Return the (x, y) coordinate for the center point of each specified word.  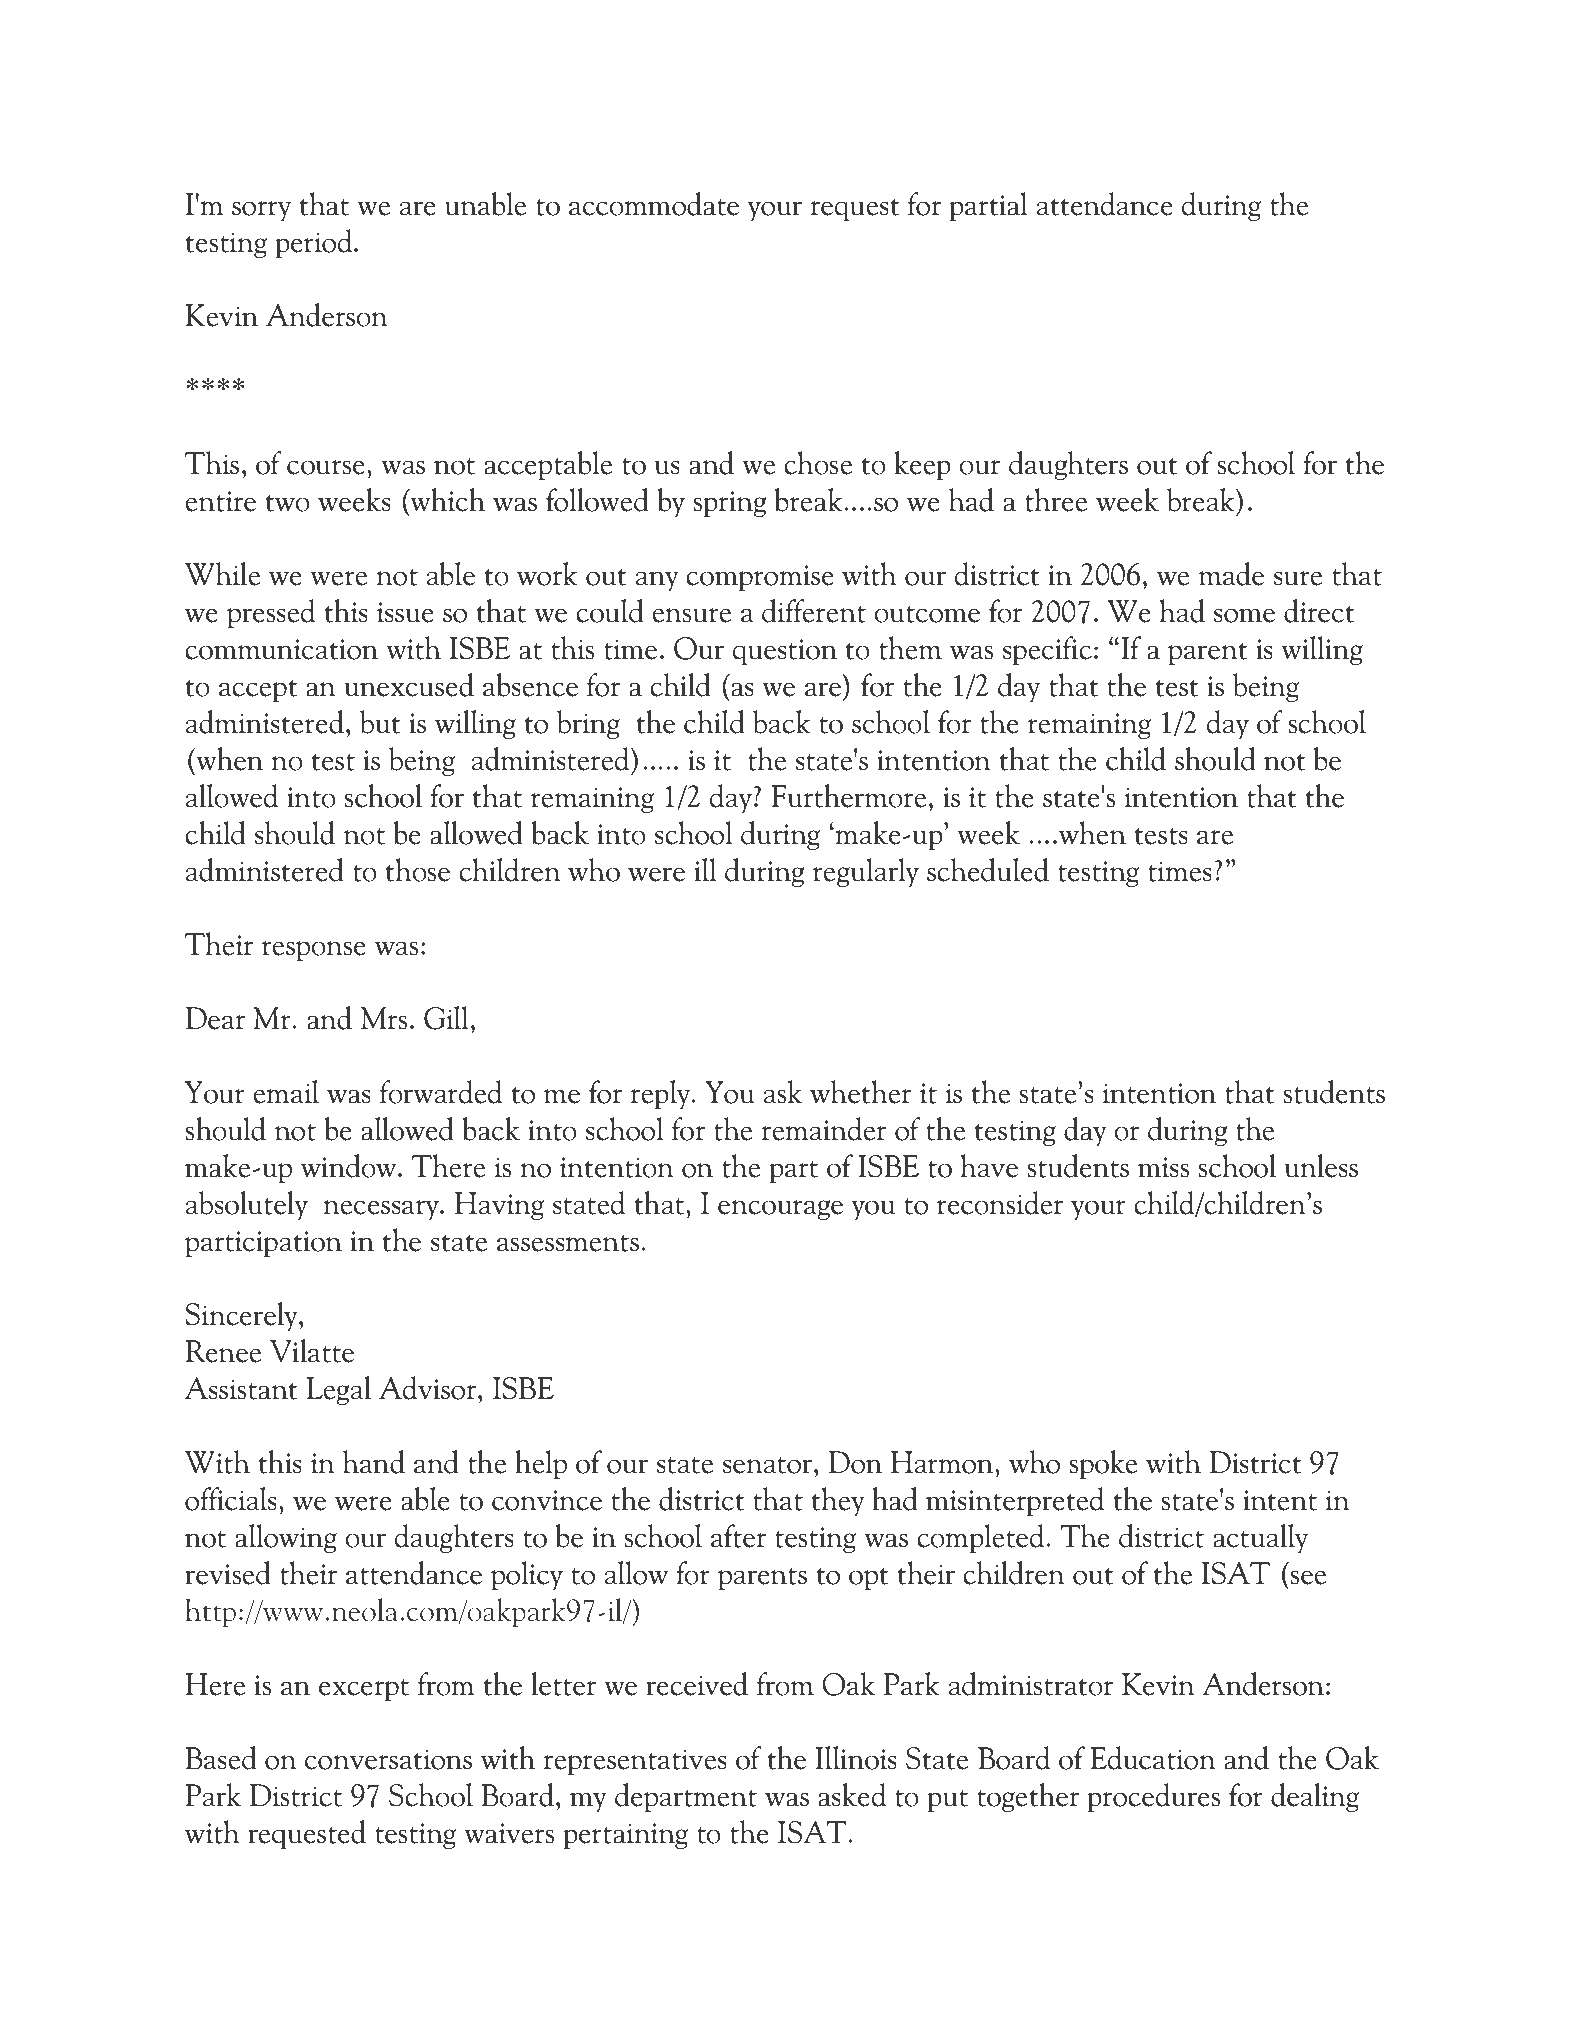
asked (852, 1795)
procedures (1153, 1798)
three (1056, 500)
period (315, 244)
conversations (388, 1759)
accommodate (654, 204)
